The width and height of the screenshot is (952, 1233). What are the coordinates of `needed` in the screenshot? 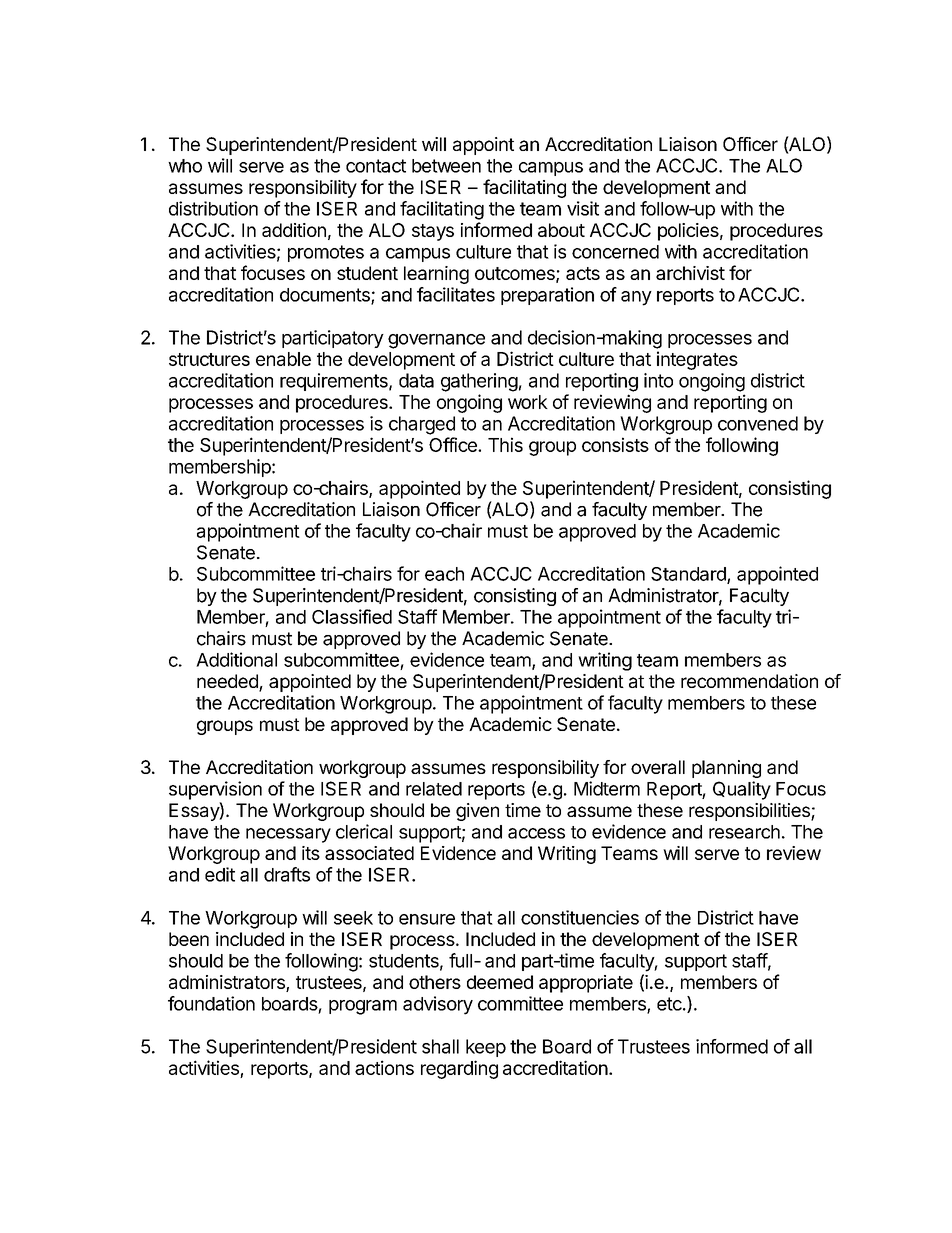 It's located at (228, 682).
